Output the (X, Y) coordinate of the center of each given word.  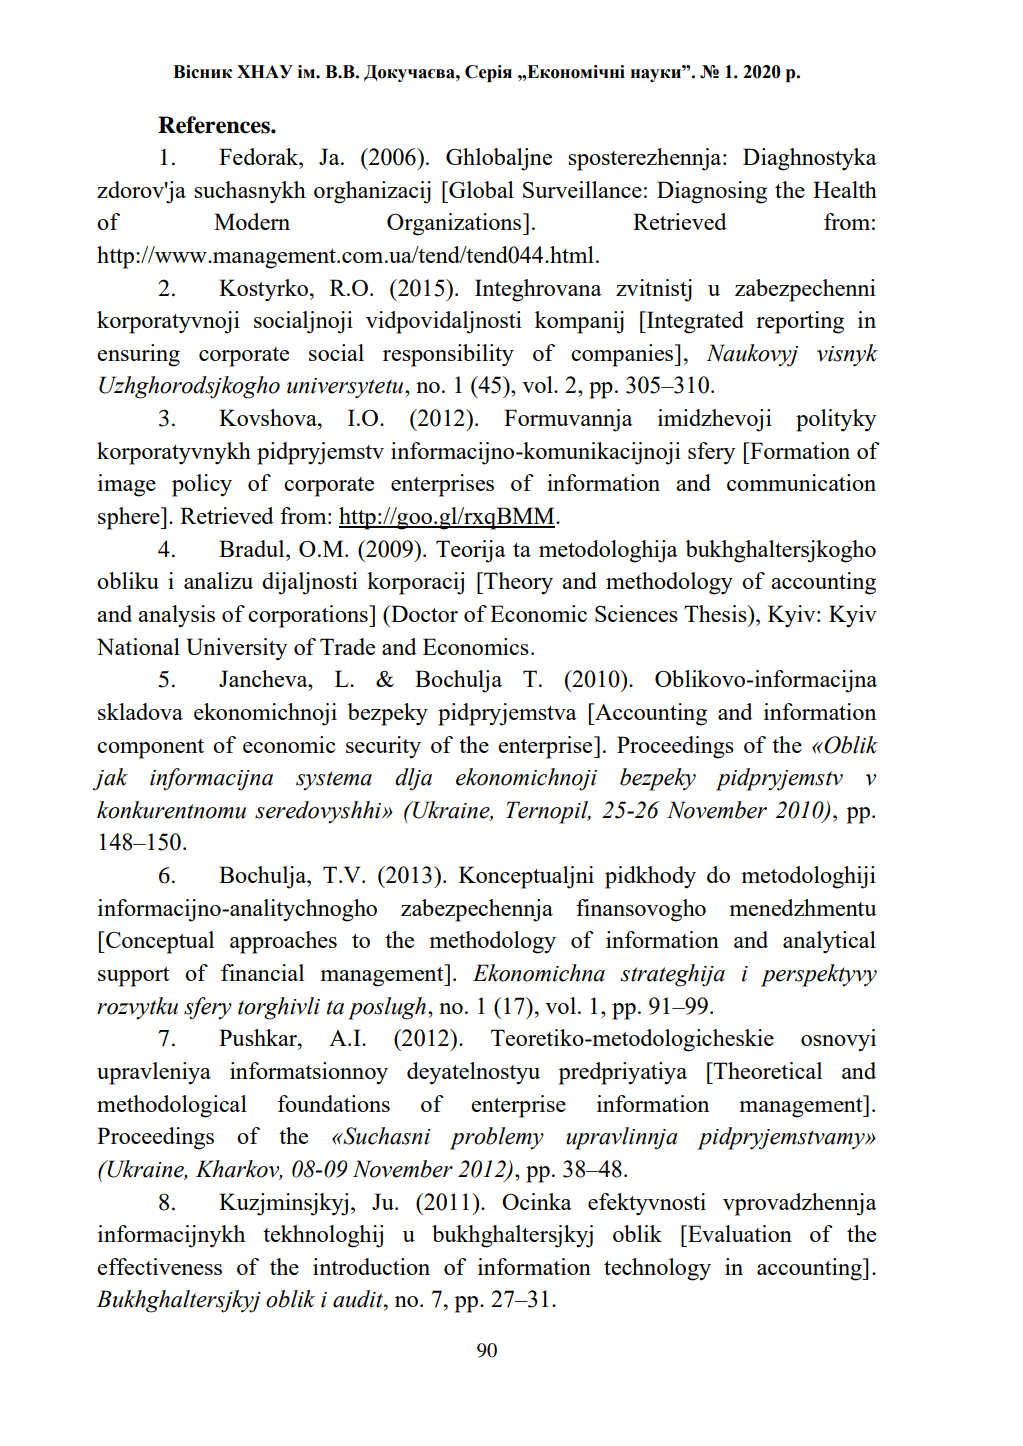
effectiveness (159, 1266)
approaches (283, 942)
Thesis (716, 613)
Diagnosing (712, 192)
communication (801, 482)
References (215, 125)
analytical (829, 942)
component (150, 749)
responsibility (448, 355)
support (133, 977)
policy (202, 485)
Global (480, 189)
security (383, 747)
